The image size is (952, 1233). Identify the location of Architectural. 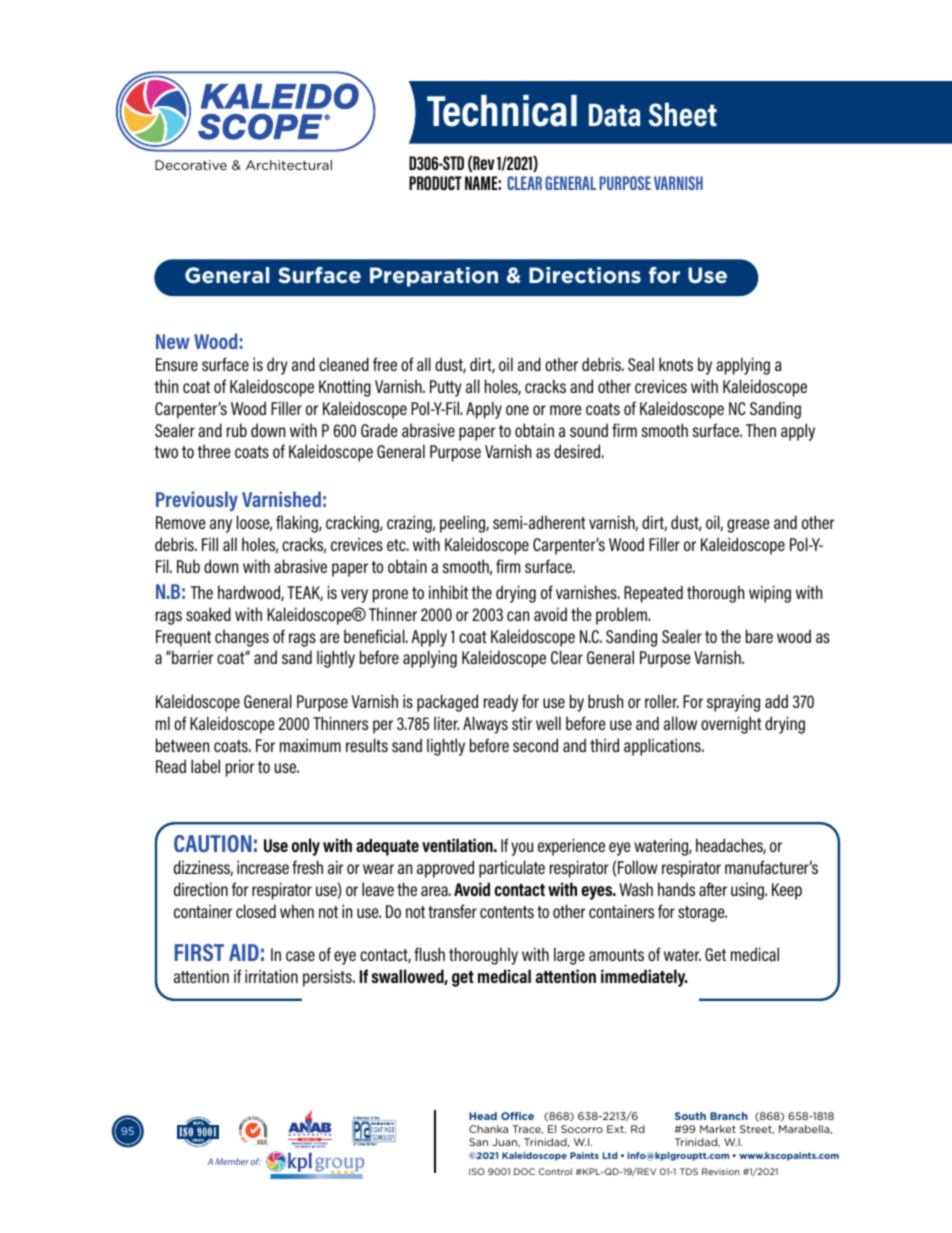
(289, 165).
